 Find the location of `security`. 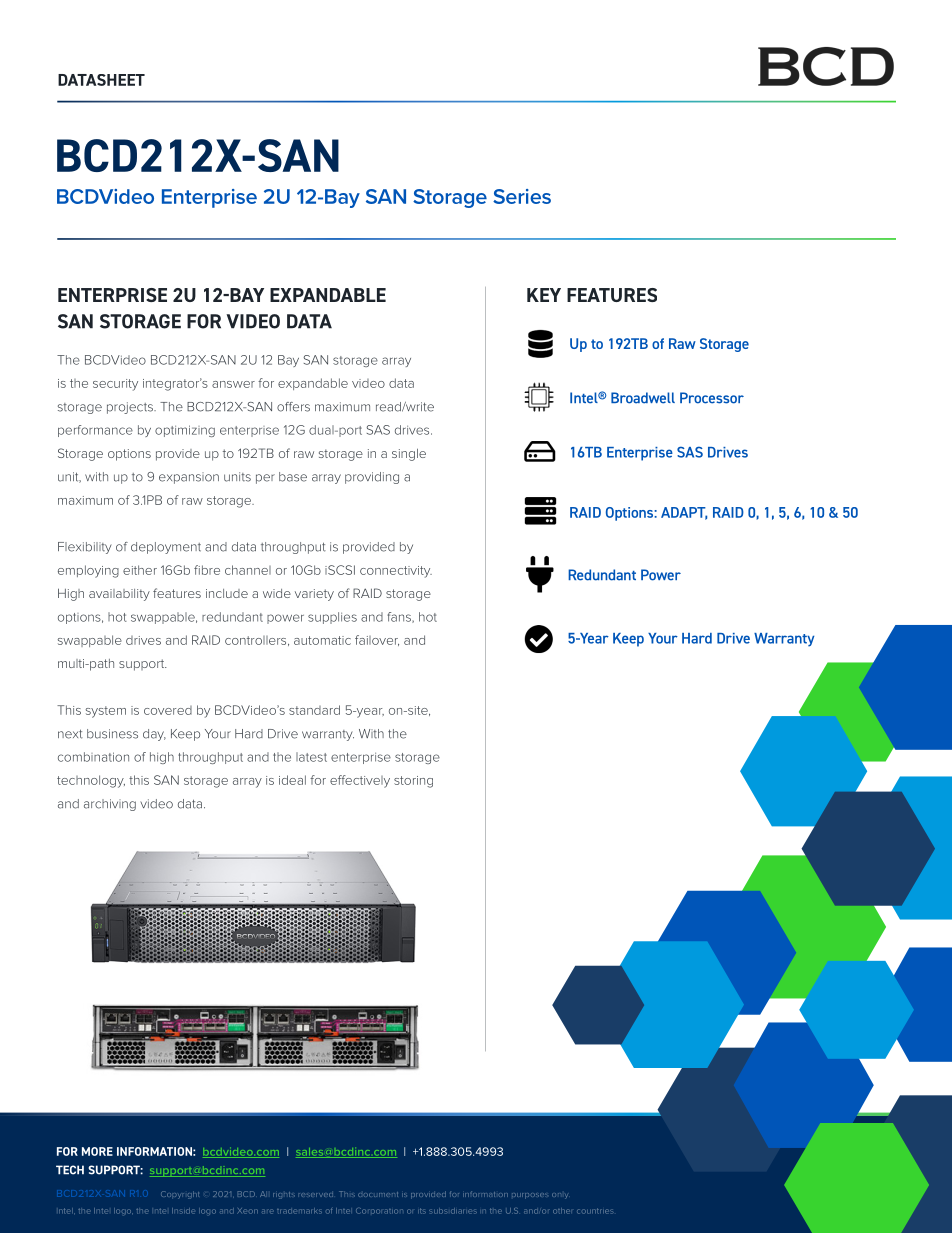

security is located at coordinates (115, 385).
